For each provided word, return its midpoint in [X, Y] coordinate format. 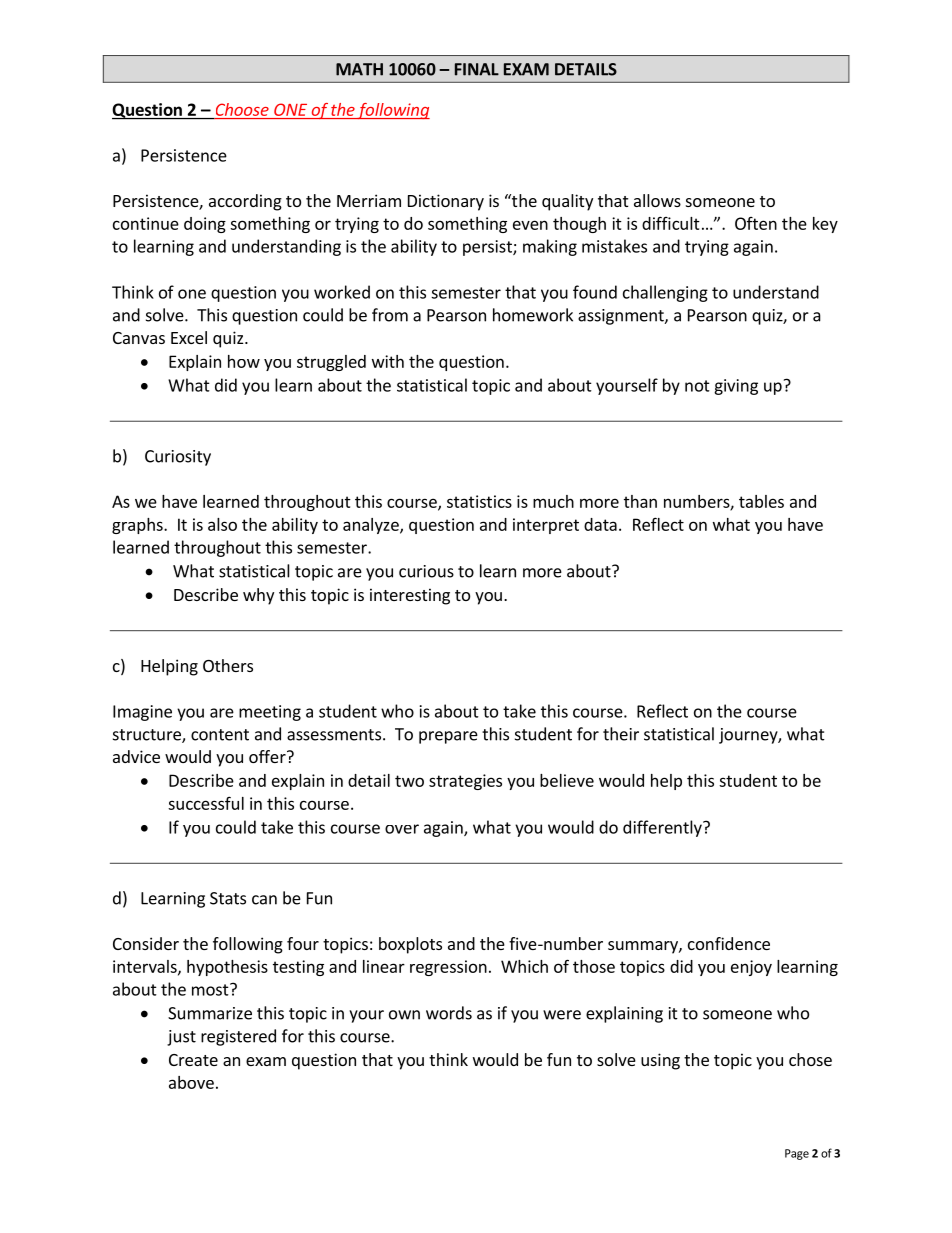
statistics [479, 501]
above [191, 1082]
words [449, 1013]
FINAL [477, 69]
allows [657, 200]
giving [736, 387]
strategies [465, 782]
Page [797, 1154]
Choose [242, 109]
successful [206, 803]
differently [663, 828]
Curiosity [178, 458]
